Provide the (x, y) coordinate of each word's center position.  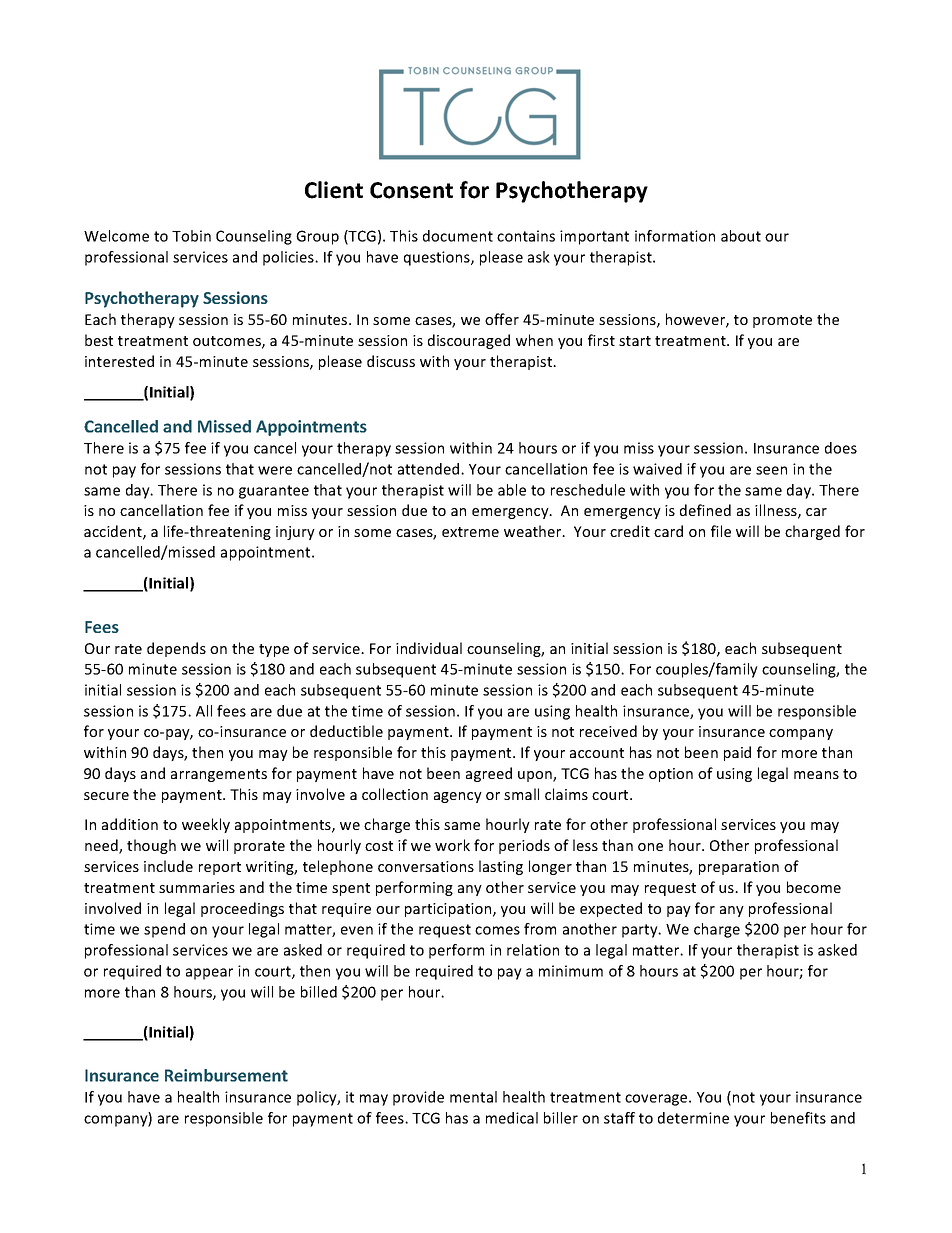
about (741, 236)
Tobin (191, 236)
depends (176, 649)
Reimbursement (226, 1075)
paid (737, 753)
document (458, 236)
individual (429, 648)
